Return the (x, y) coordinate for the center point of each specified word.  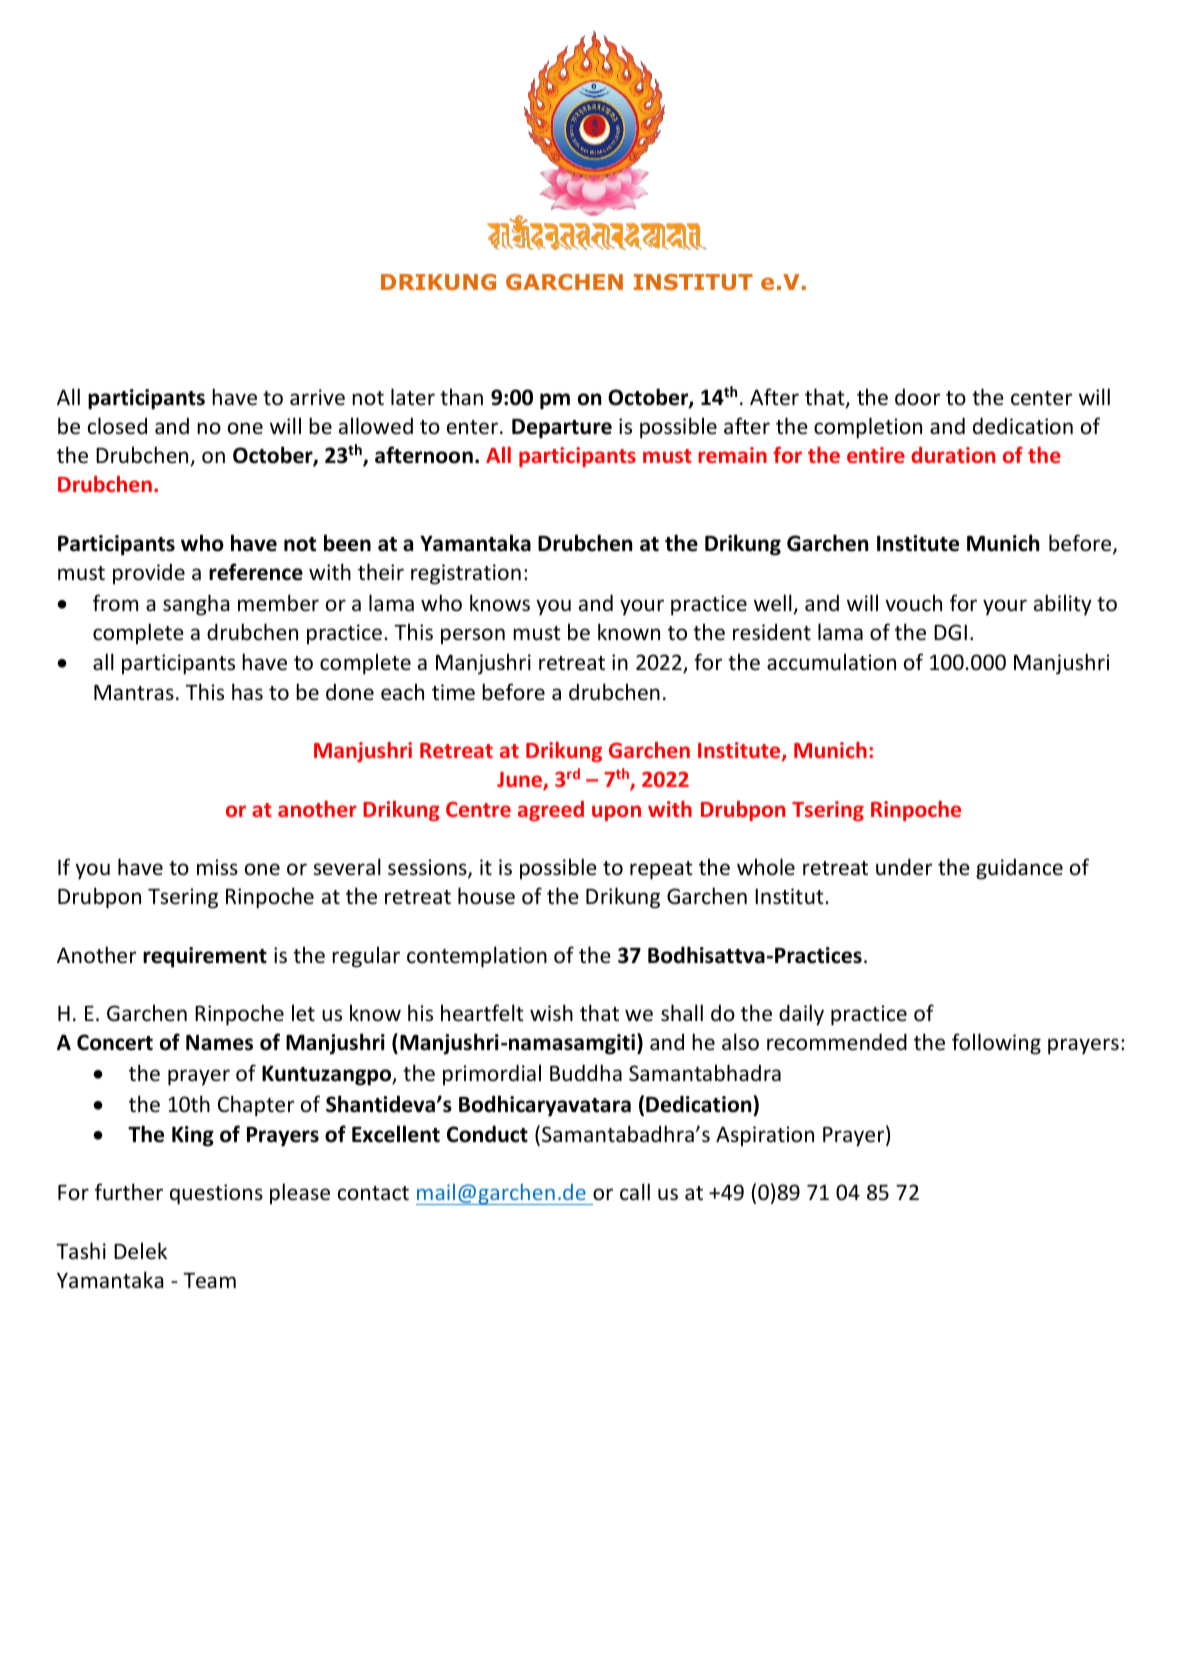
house (486, 896)
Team (209, 1281)
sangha (196, 605)
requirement (205, 957)
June (520, 781)
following (996, 1044)
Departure (562, 429)
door (917, 397)
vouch (913, 602)
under (904, 867)
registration (466, 574)
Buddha (586, 1073)
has (247, 692)
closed (117, 426)
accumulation (831, 662)
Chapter (256, 1106)
